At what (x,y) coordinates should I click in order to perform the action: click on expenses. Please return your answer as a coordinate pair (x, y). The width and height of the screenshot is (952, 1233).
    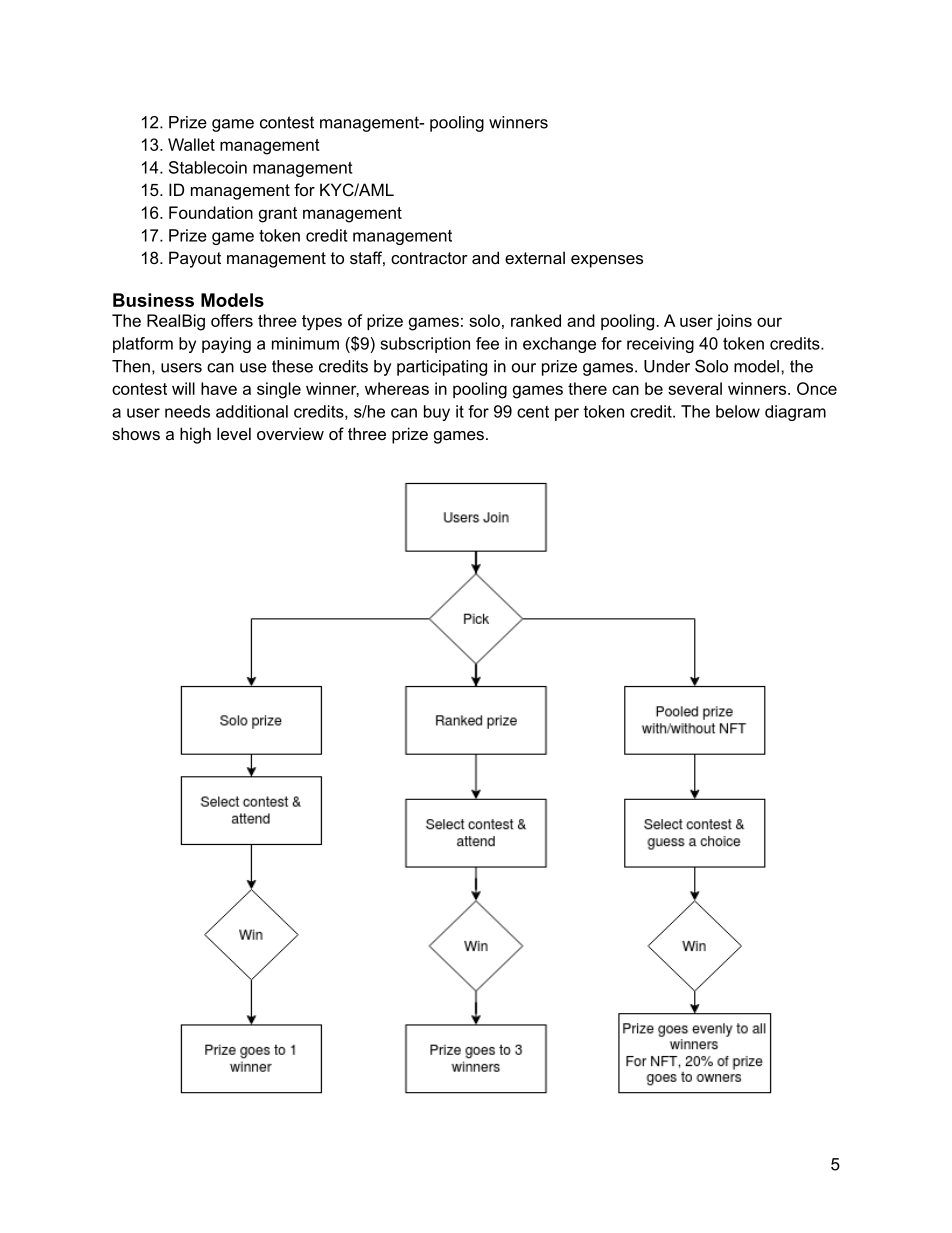
    Looking at the image, I should click on (607, 261).
